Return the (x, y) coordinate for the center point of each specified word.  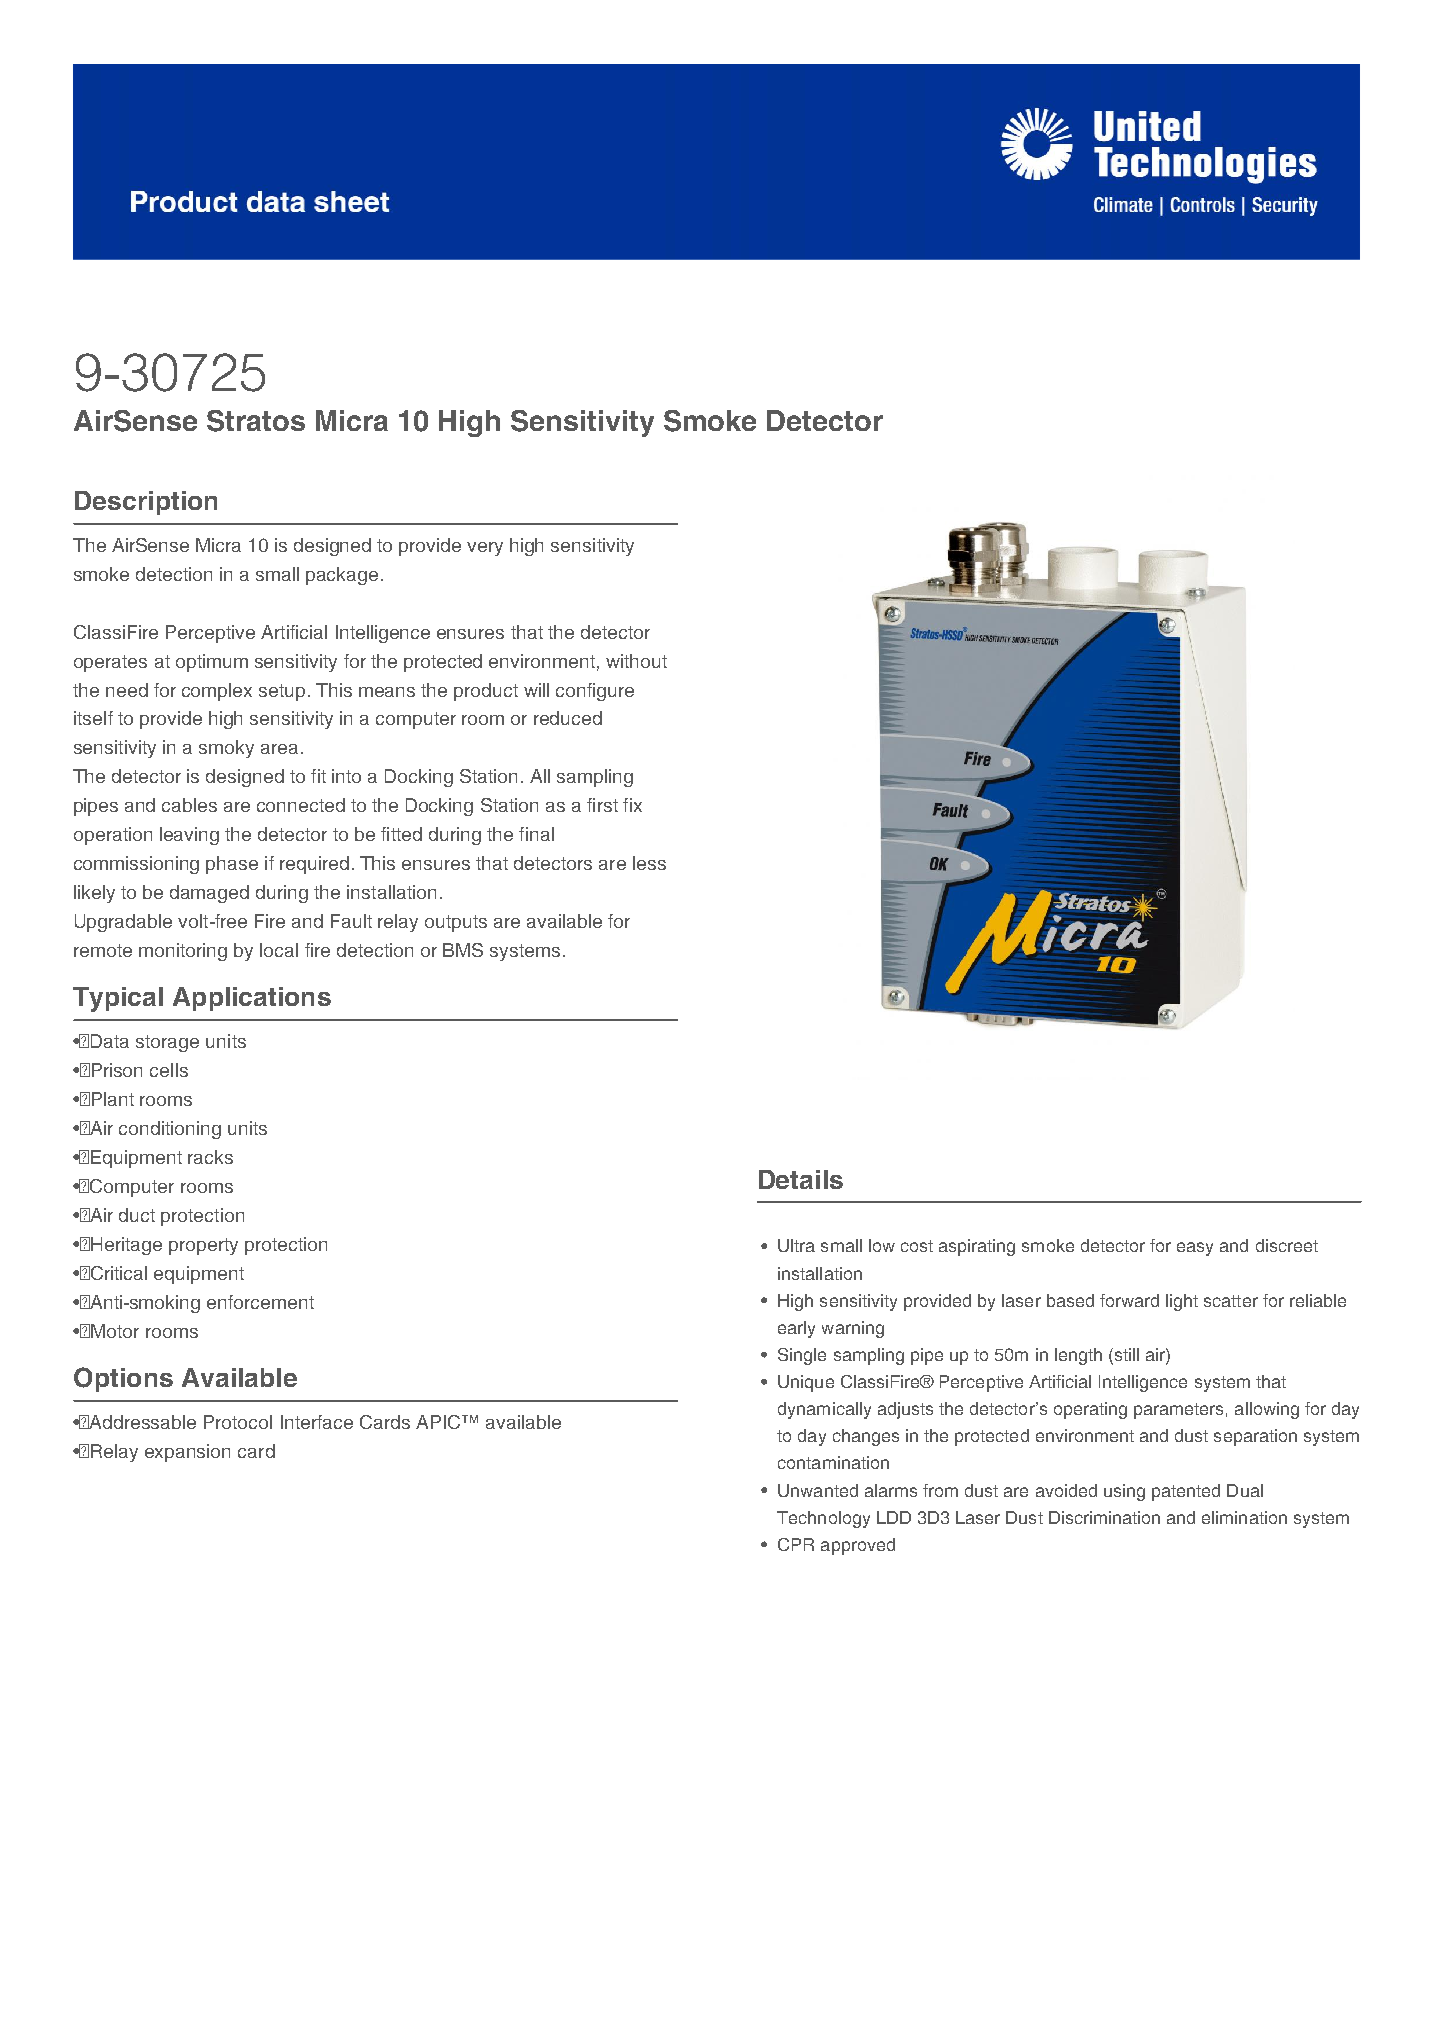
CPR (796, 1544)
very (485, 549)
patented (1186, 1492)
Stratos (256, 421)
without (636, 661)
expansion (187, 1453)
